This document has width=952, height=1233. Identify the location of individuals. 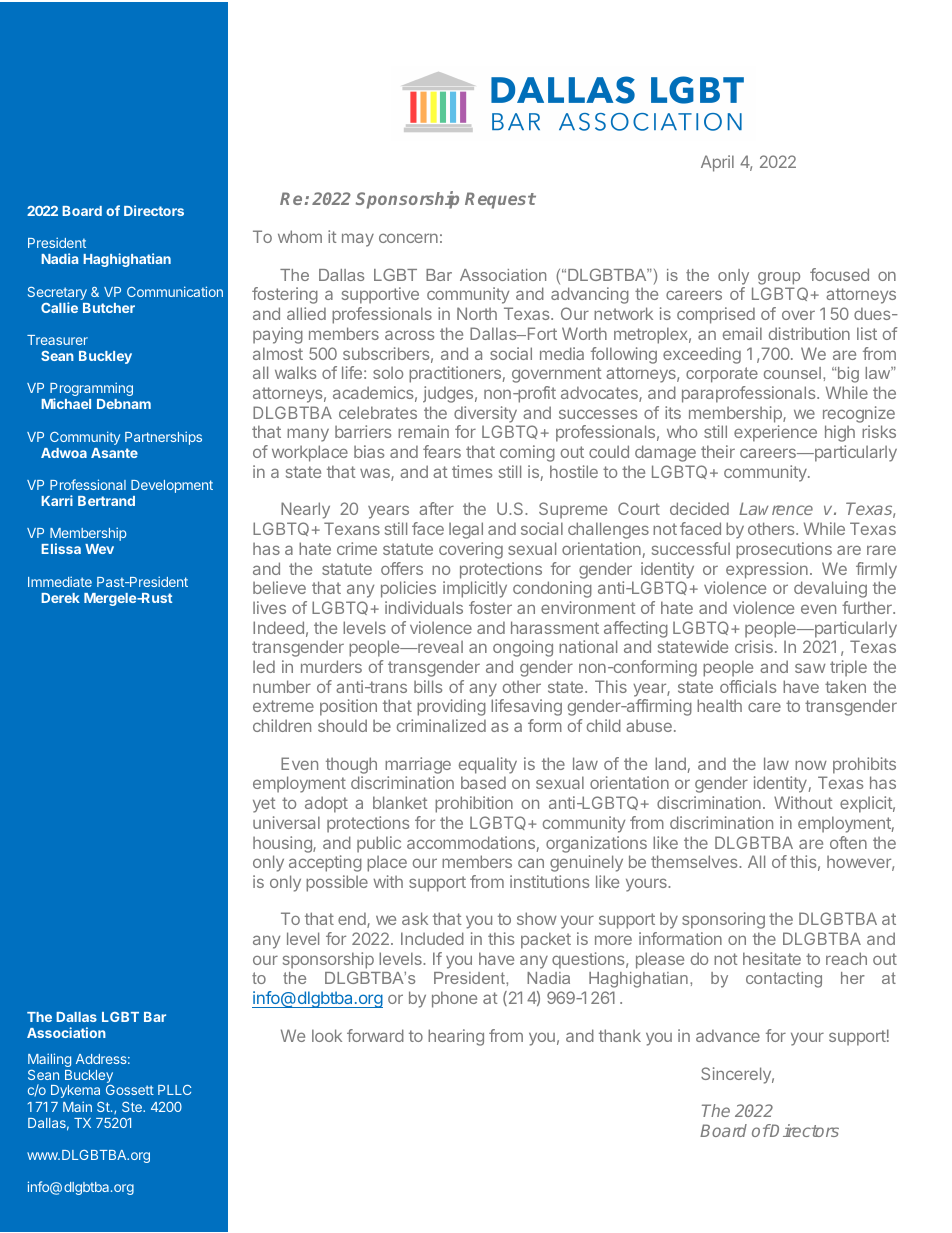
(424, 607).
